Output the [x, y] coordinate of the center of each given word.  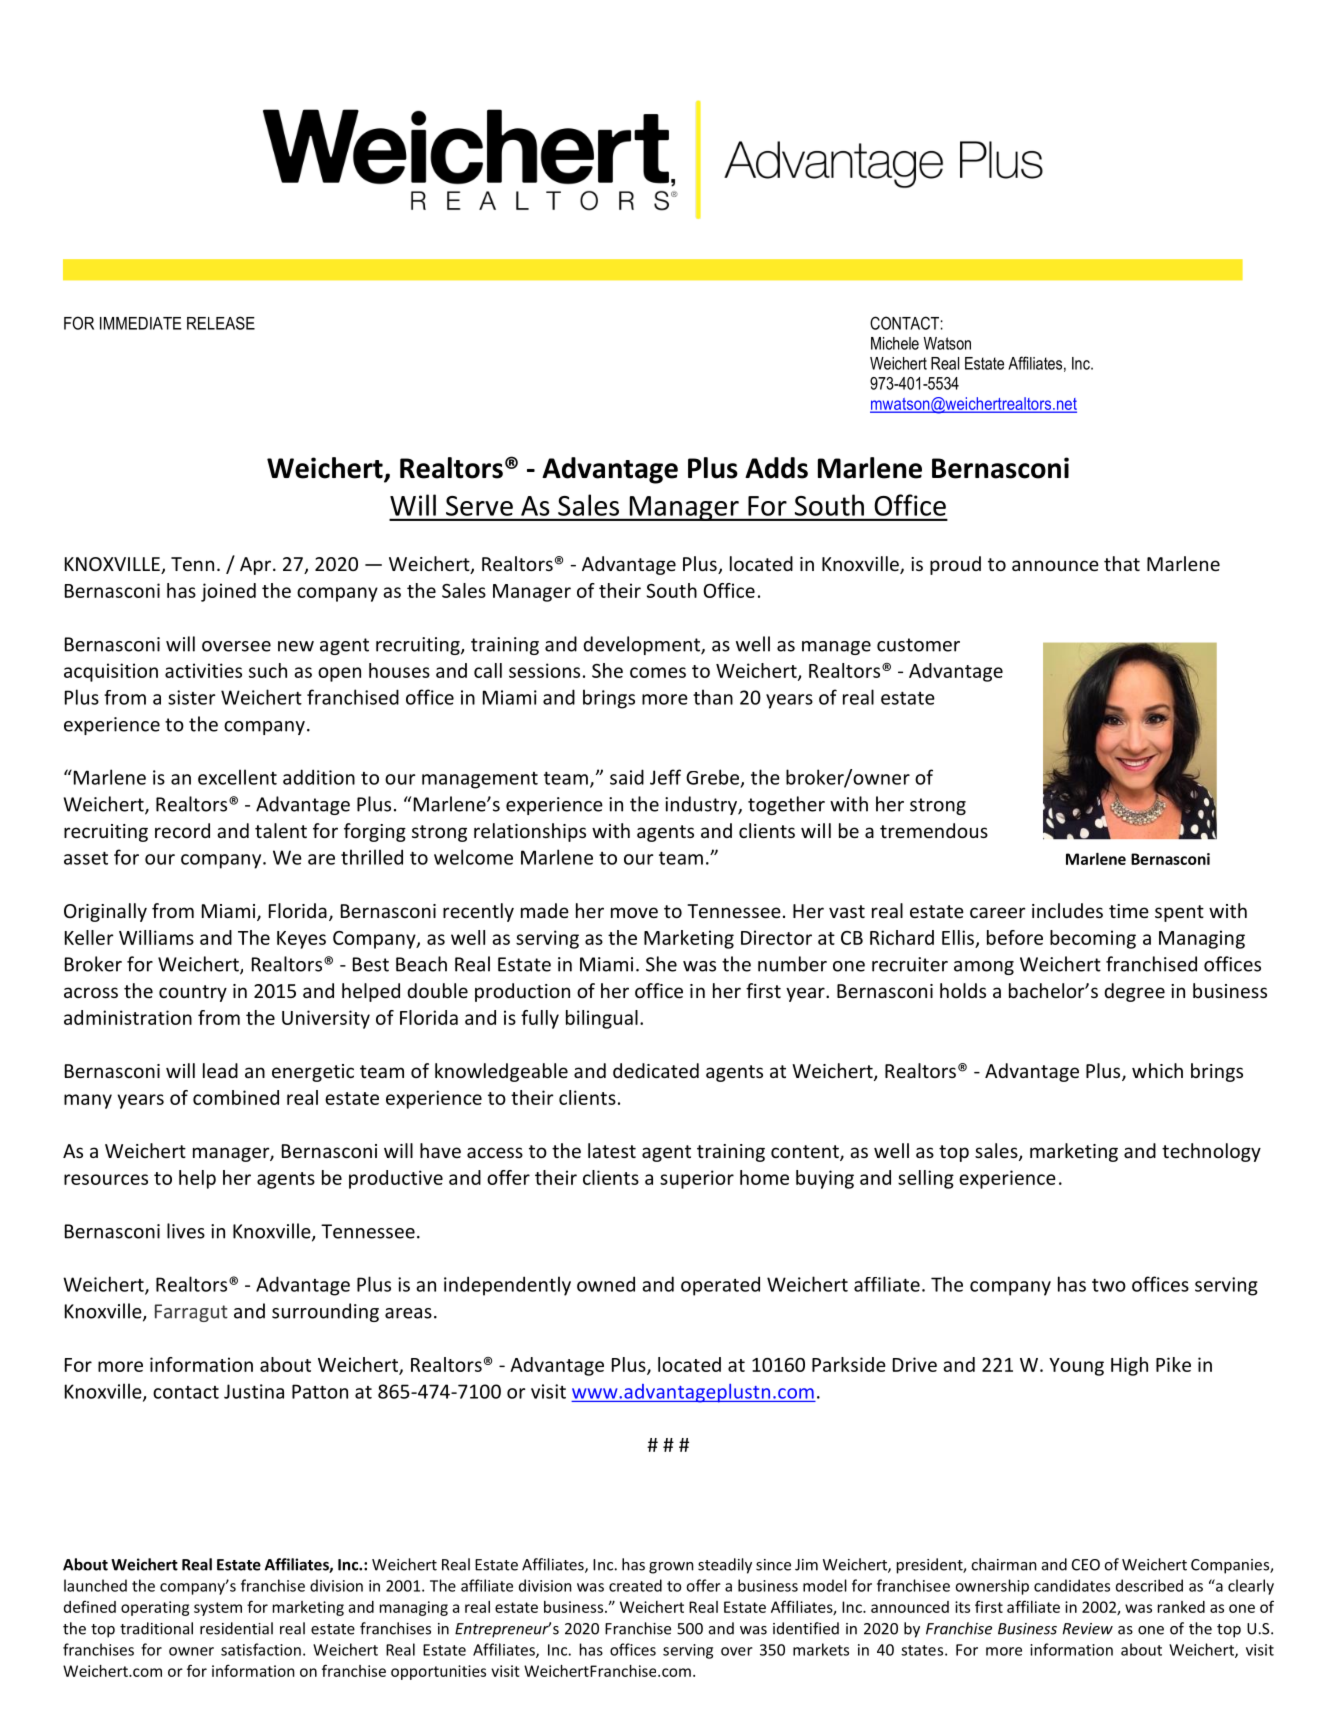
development [642, 645]
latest [612, 1150]
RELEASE [221, 323]
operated [720, 1286]
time [1129, 911]
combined [236, 1097]
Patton [320, 1391]
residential [236, 1628]
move [634, 912]
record [182, 830]
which [1157, 1070]
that [1122, 563]
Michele [895, 343]
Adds [776, 468]
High [1129, 1366]
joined [228, 592]
